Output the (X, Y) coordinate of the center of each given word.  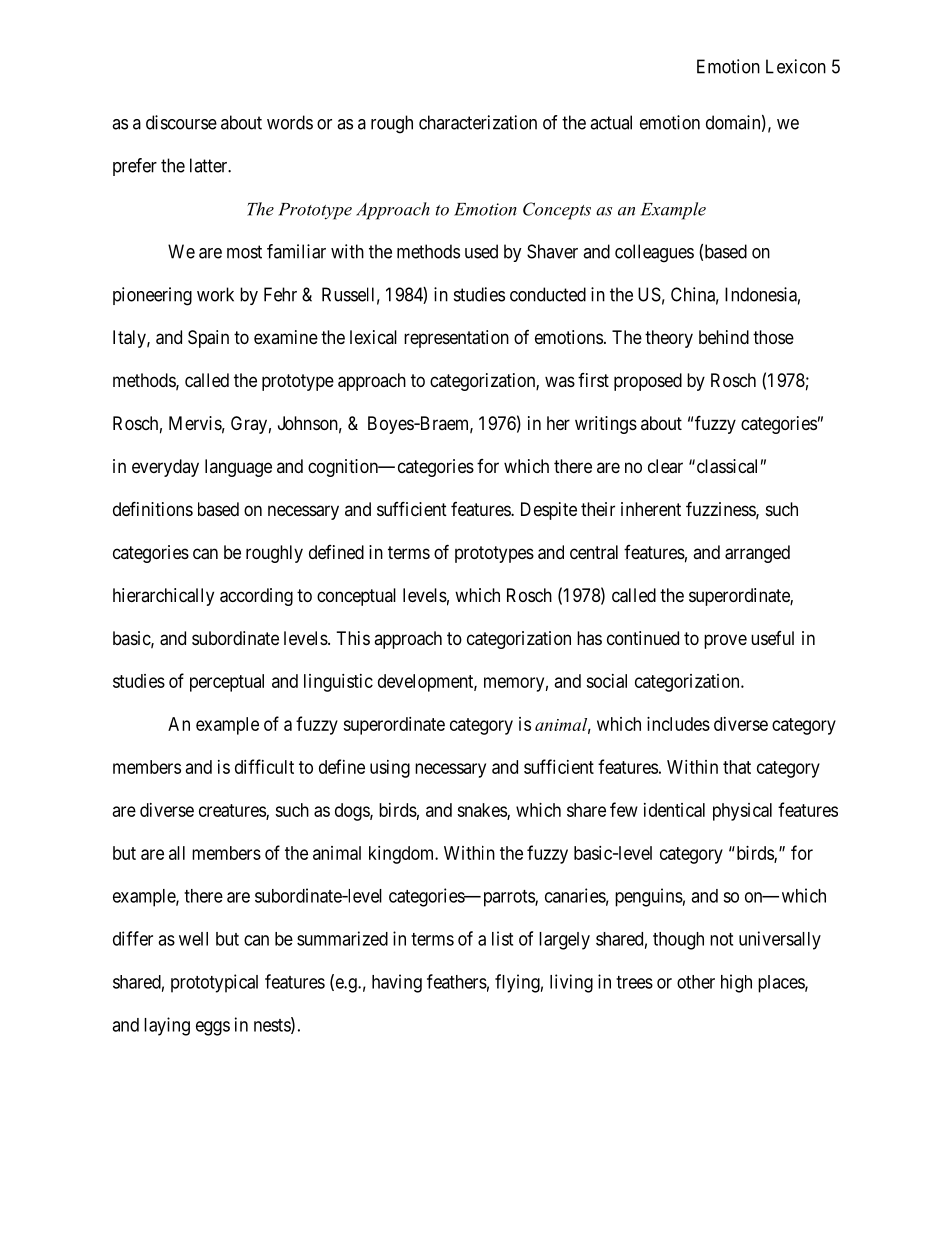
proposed (648, 382)
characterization (478, 122)
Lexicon (796, 66)
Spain (208, 339)
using (390, 769)
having (397, 983)
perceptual (227, 683)
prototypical (214, 983)
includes (678, 724)
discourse (181, 122)
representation (456, 339)
